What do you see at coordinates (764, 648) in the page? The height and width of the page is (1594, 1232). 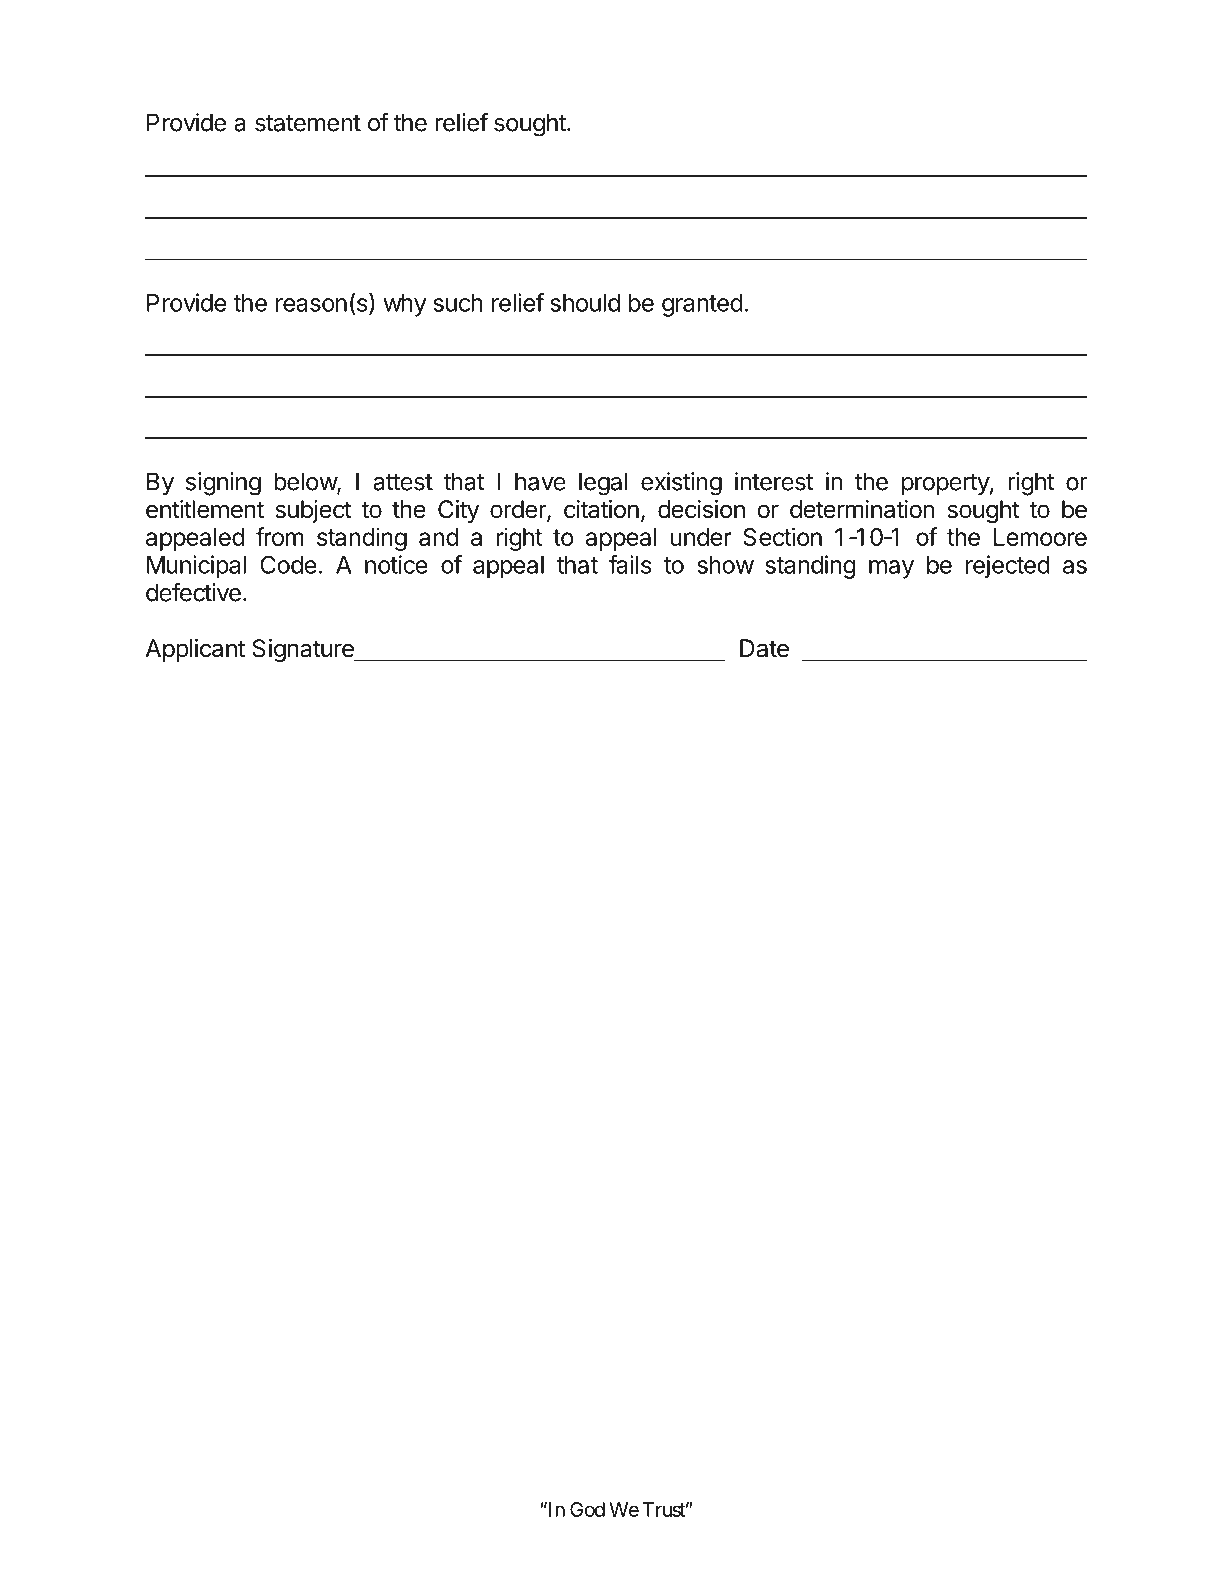 I see `Date` at bounding box center [764, 648].
